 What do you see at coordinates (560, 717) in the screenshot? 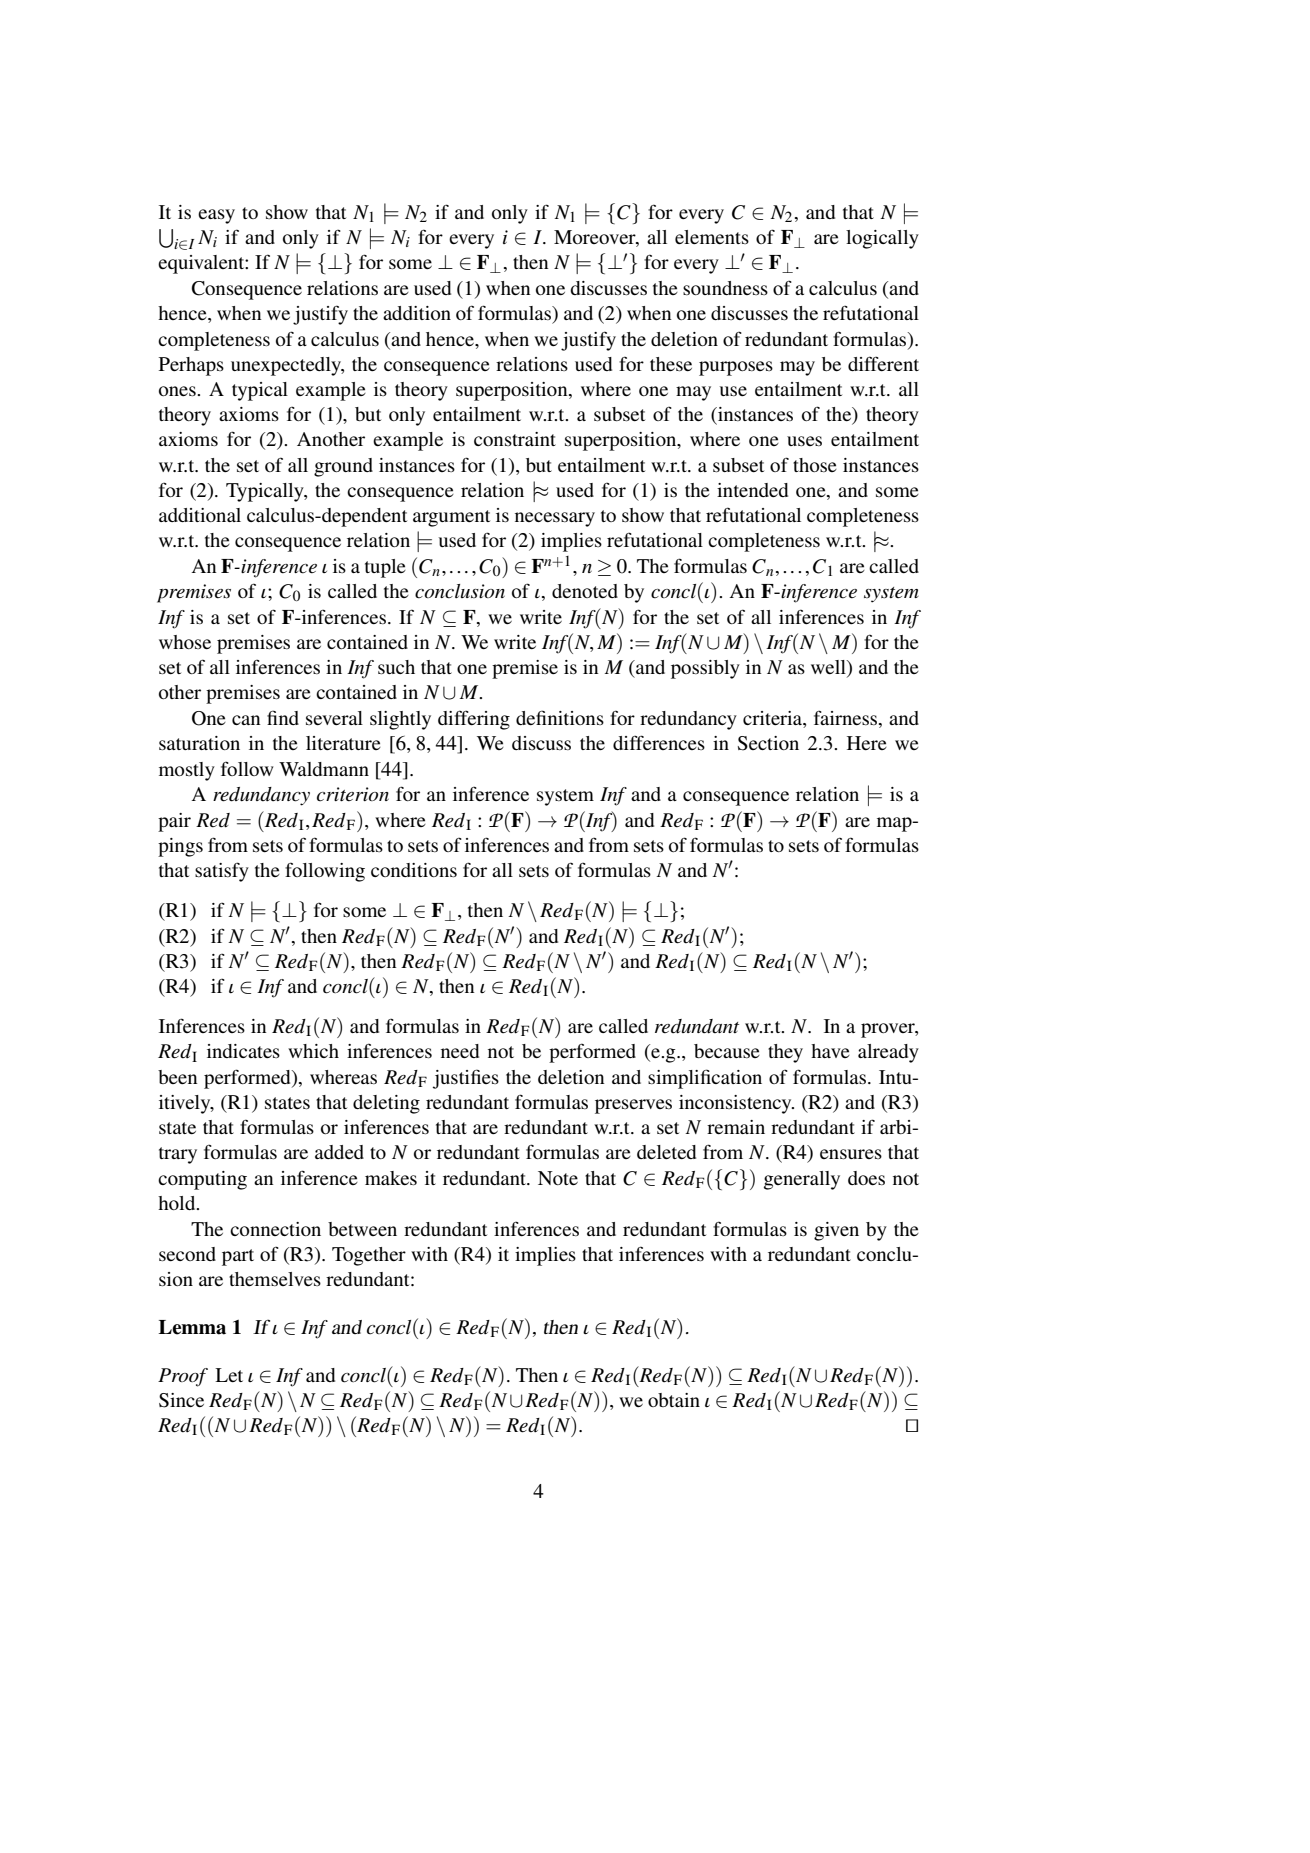
I see `definitions` at bounding box center [560, 717].
